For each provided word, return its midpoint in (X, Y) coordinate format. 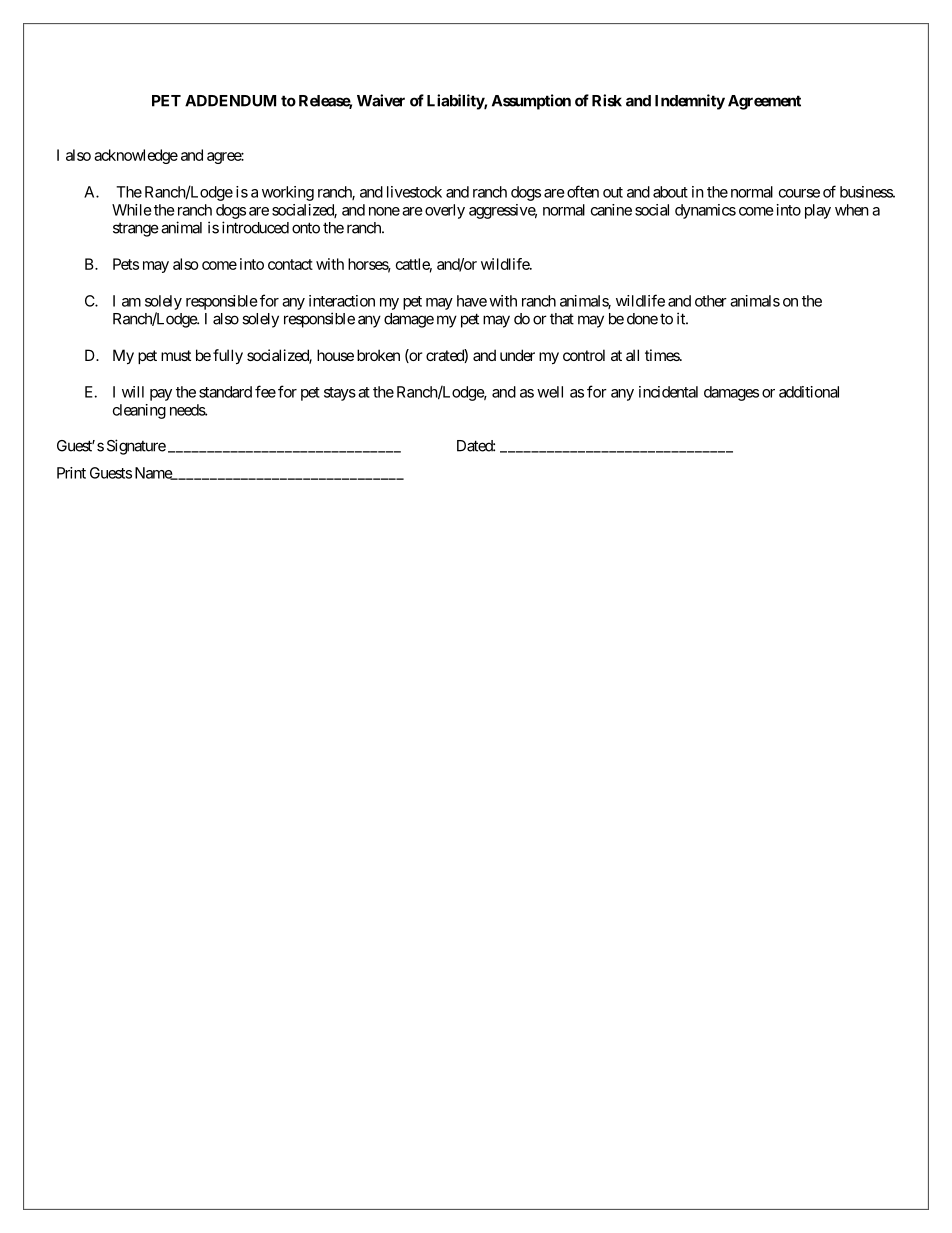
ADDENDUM (230, 101)
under (517, 355)
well (550, 392)
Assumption (531, 102)
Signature (136, 447)
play (818, 211)
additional (809, 392)
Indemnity (690, 102)
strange (136, 230)
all (632, 355)
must (176, 355)
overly (445, 211)
